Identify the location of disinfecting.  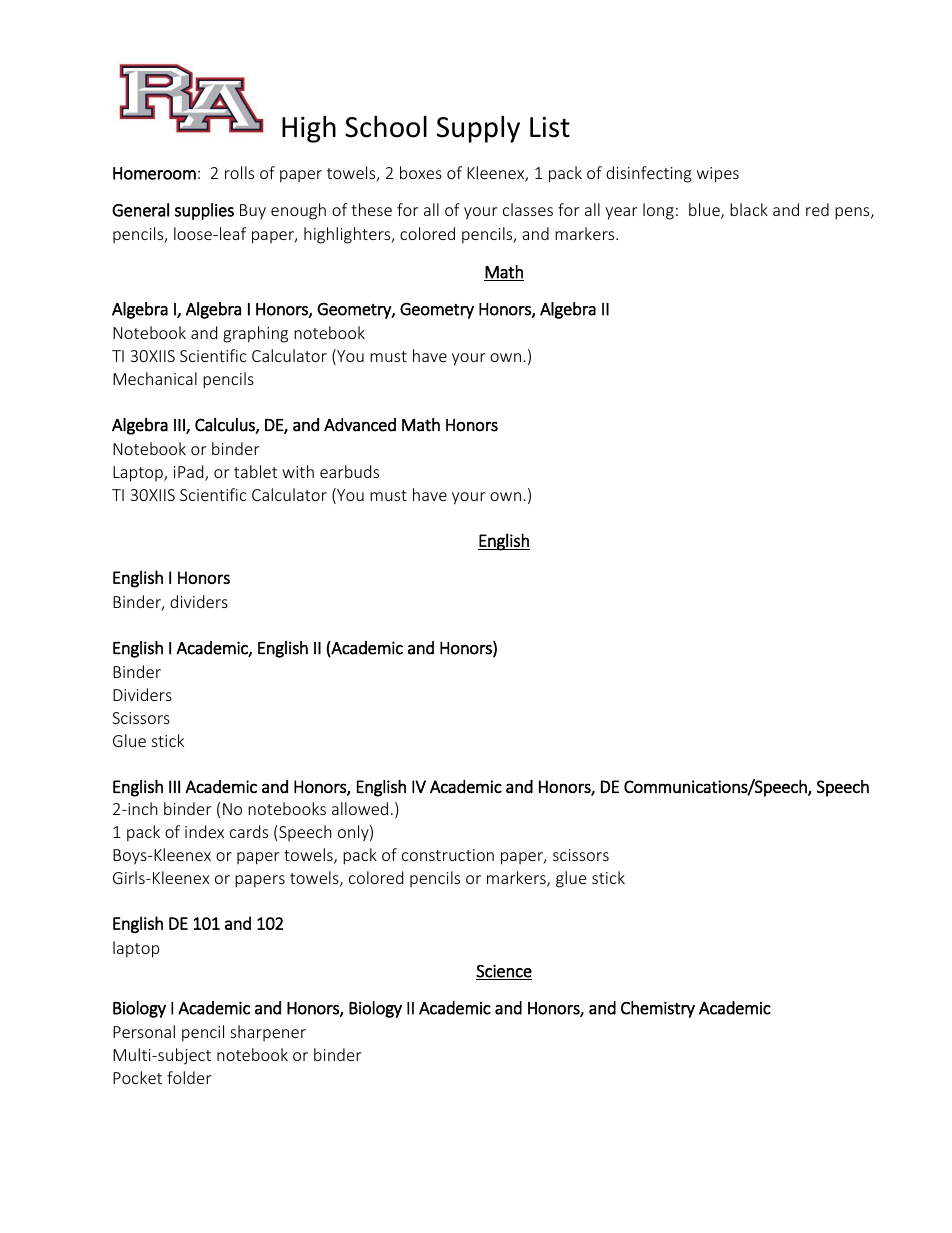
(649, 174).
